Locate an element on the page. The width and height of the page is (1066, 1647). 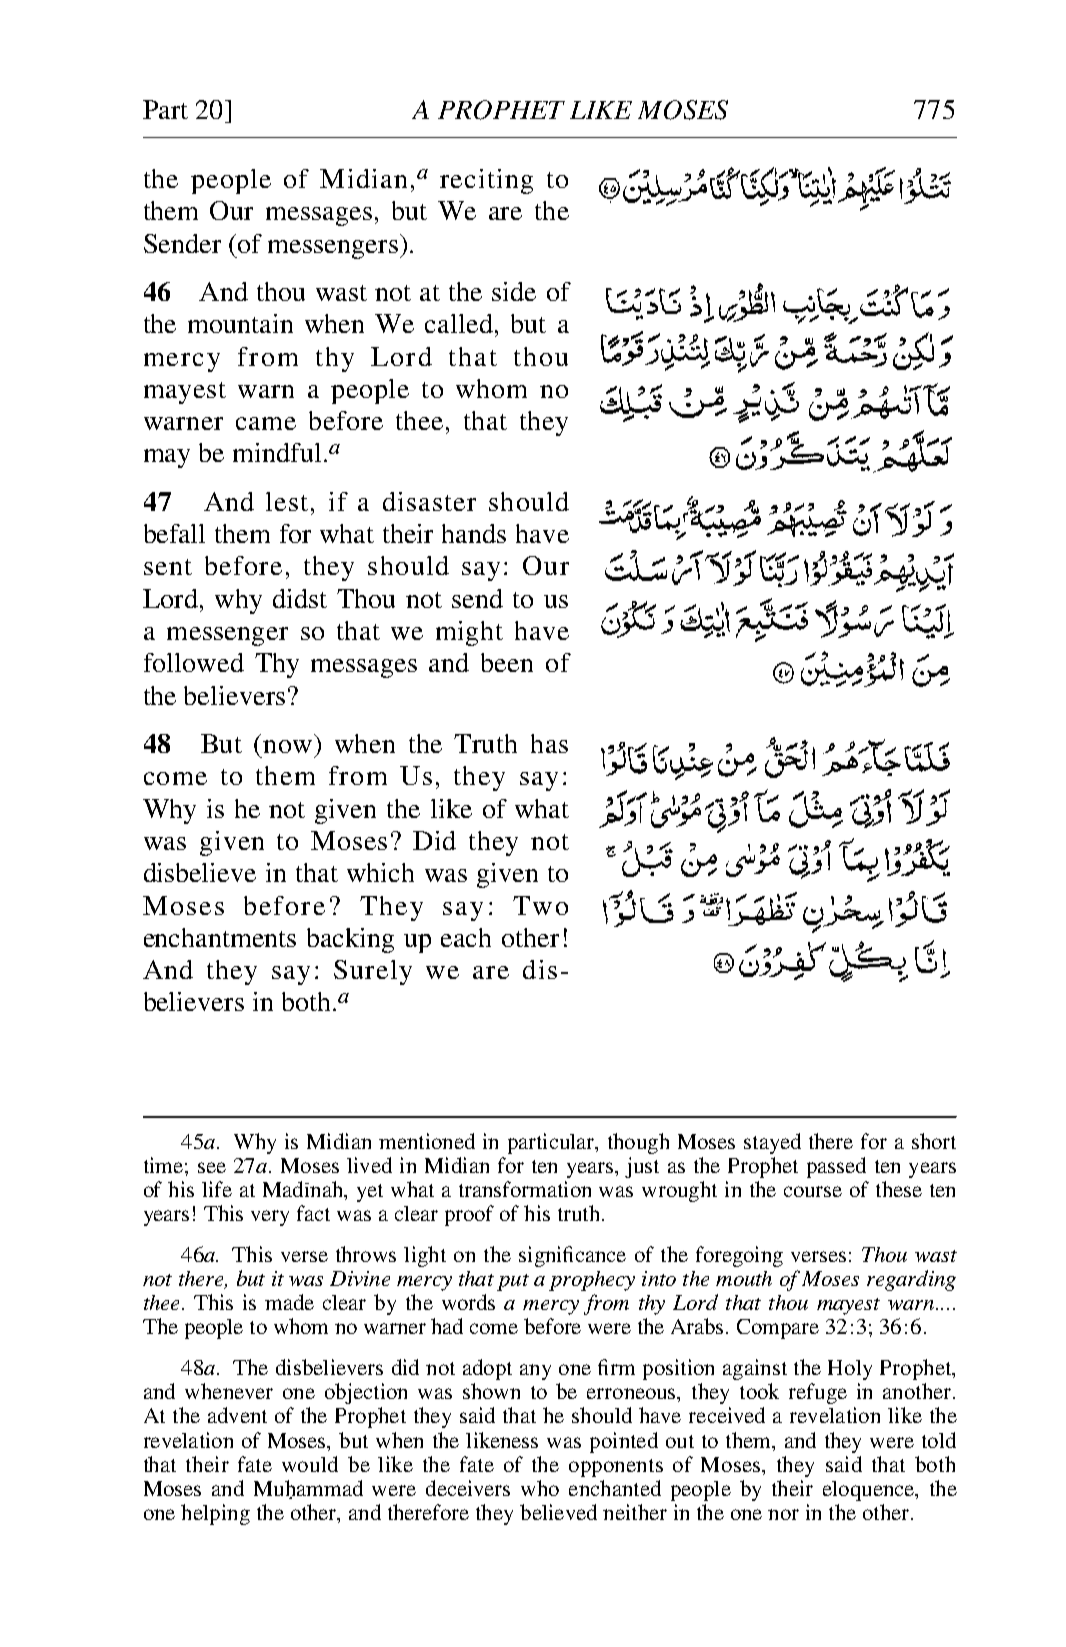
side is located at coordinates (514, 291).
